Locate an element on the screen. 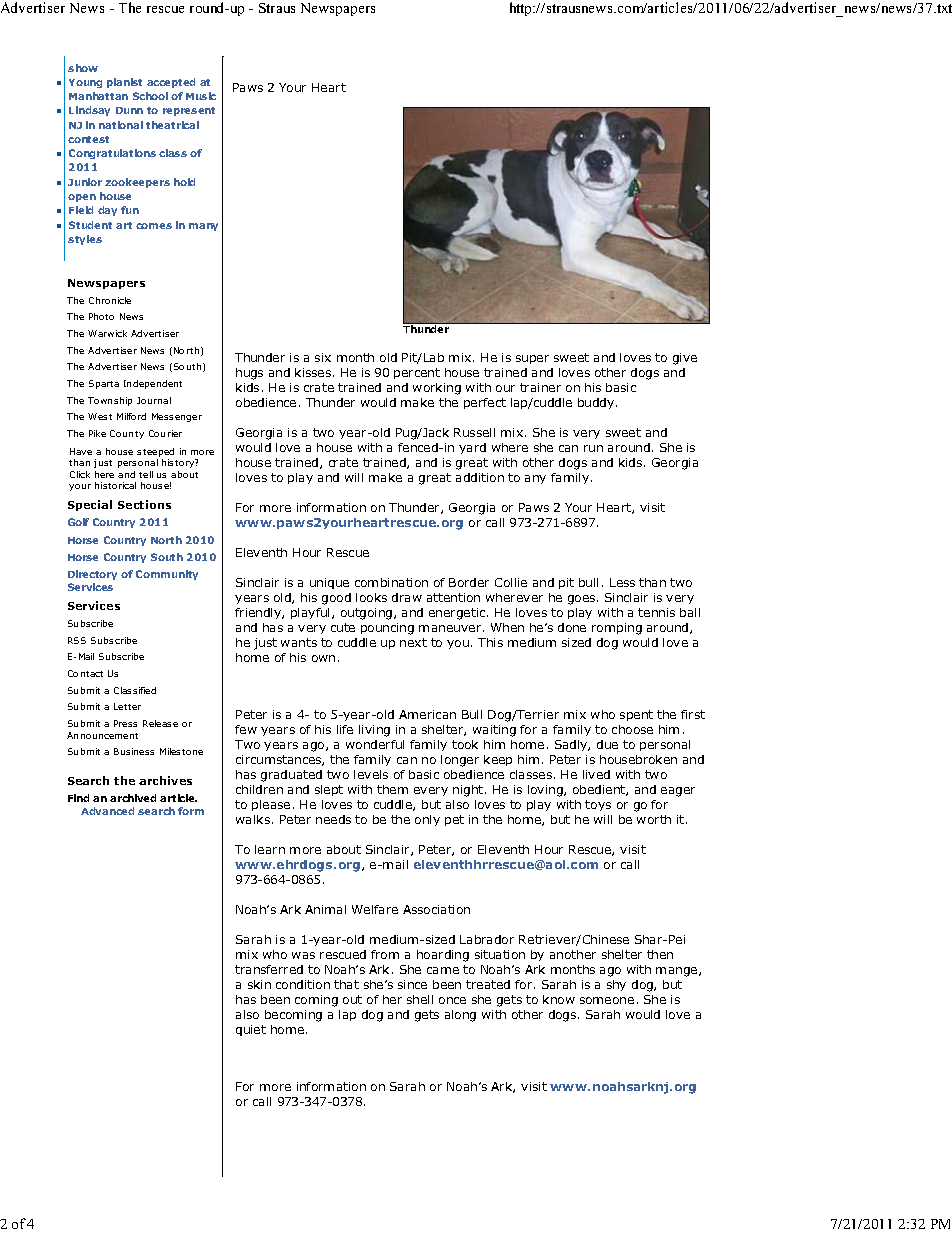  Music is located at coordinates (201, 96).
